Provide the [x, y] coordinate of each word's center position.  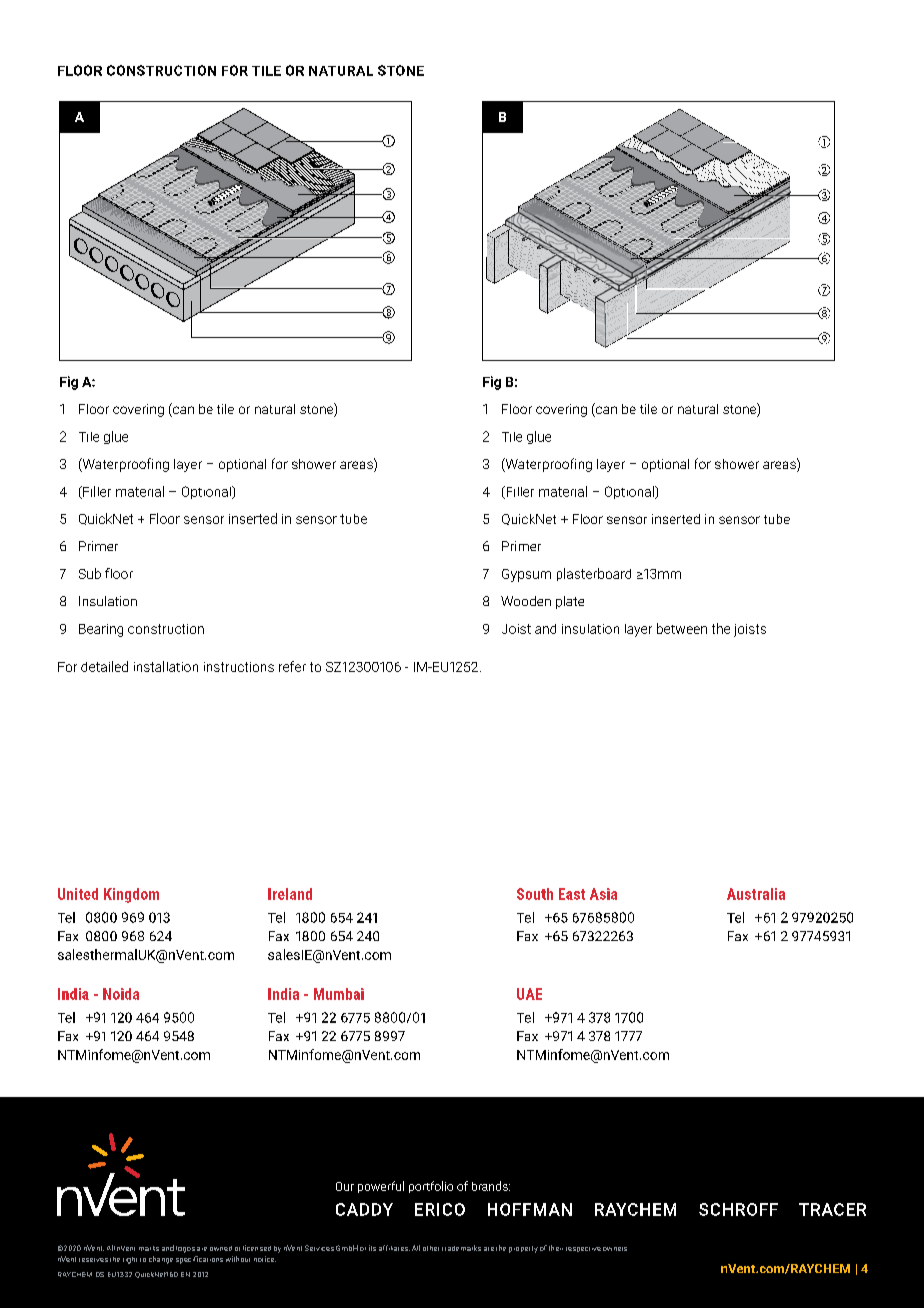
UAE [529, 994]
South [535, 894]
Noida [121, 994]
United [78, 894]
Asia [603, 894]
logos [185, 1249]
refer [292, 666]
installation [166, 666]
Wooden [526, 601]
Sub [90, 573]
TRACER [832, 1209]
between [682, 628]
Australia [756, 894]
